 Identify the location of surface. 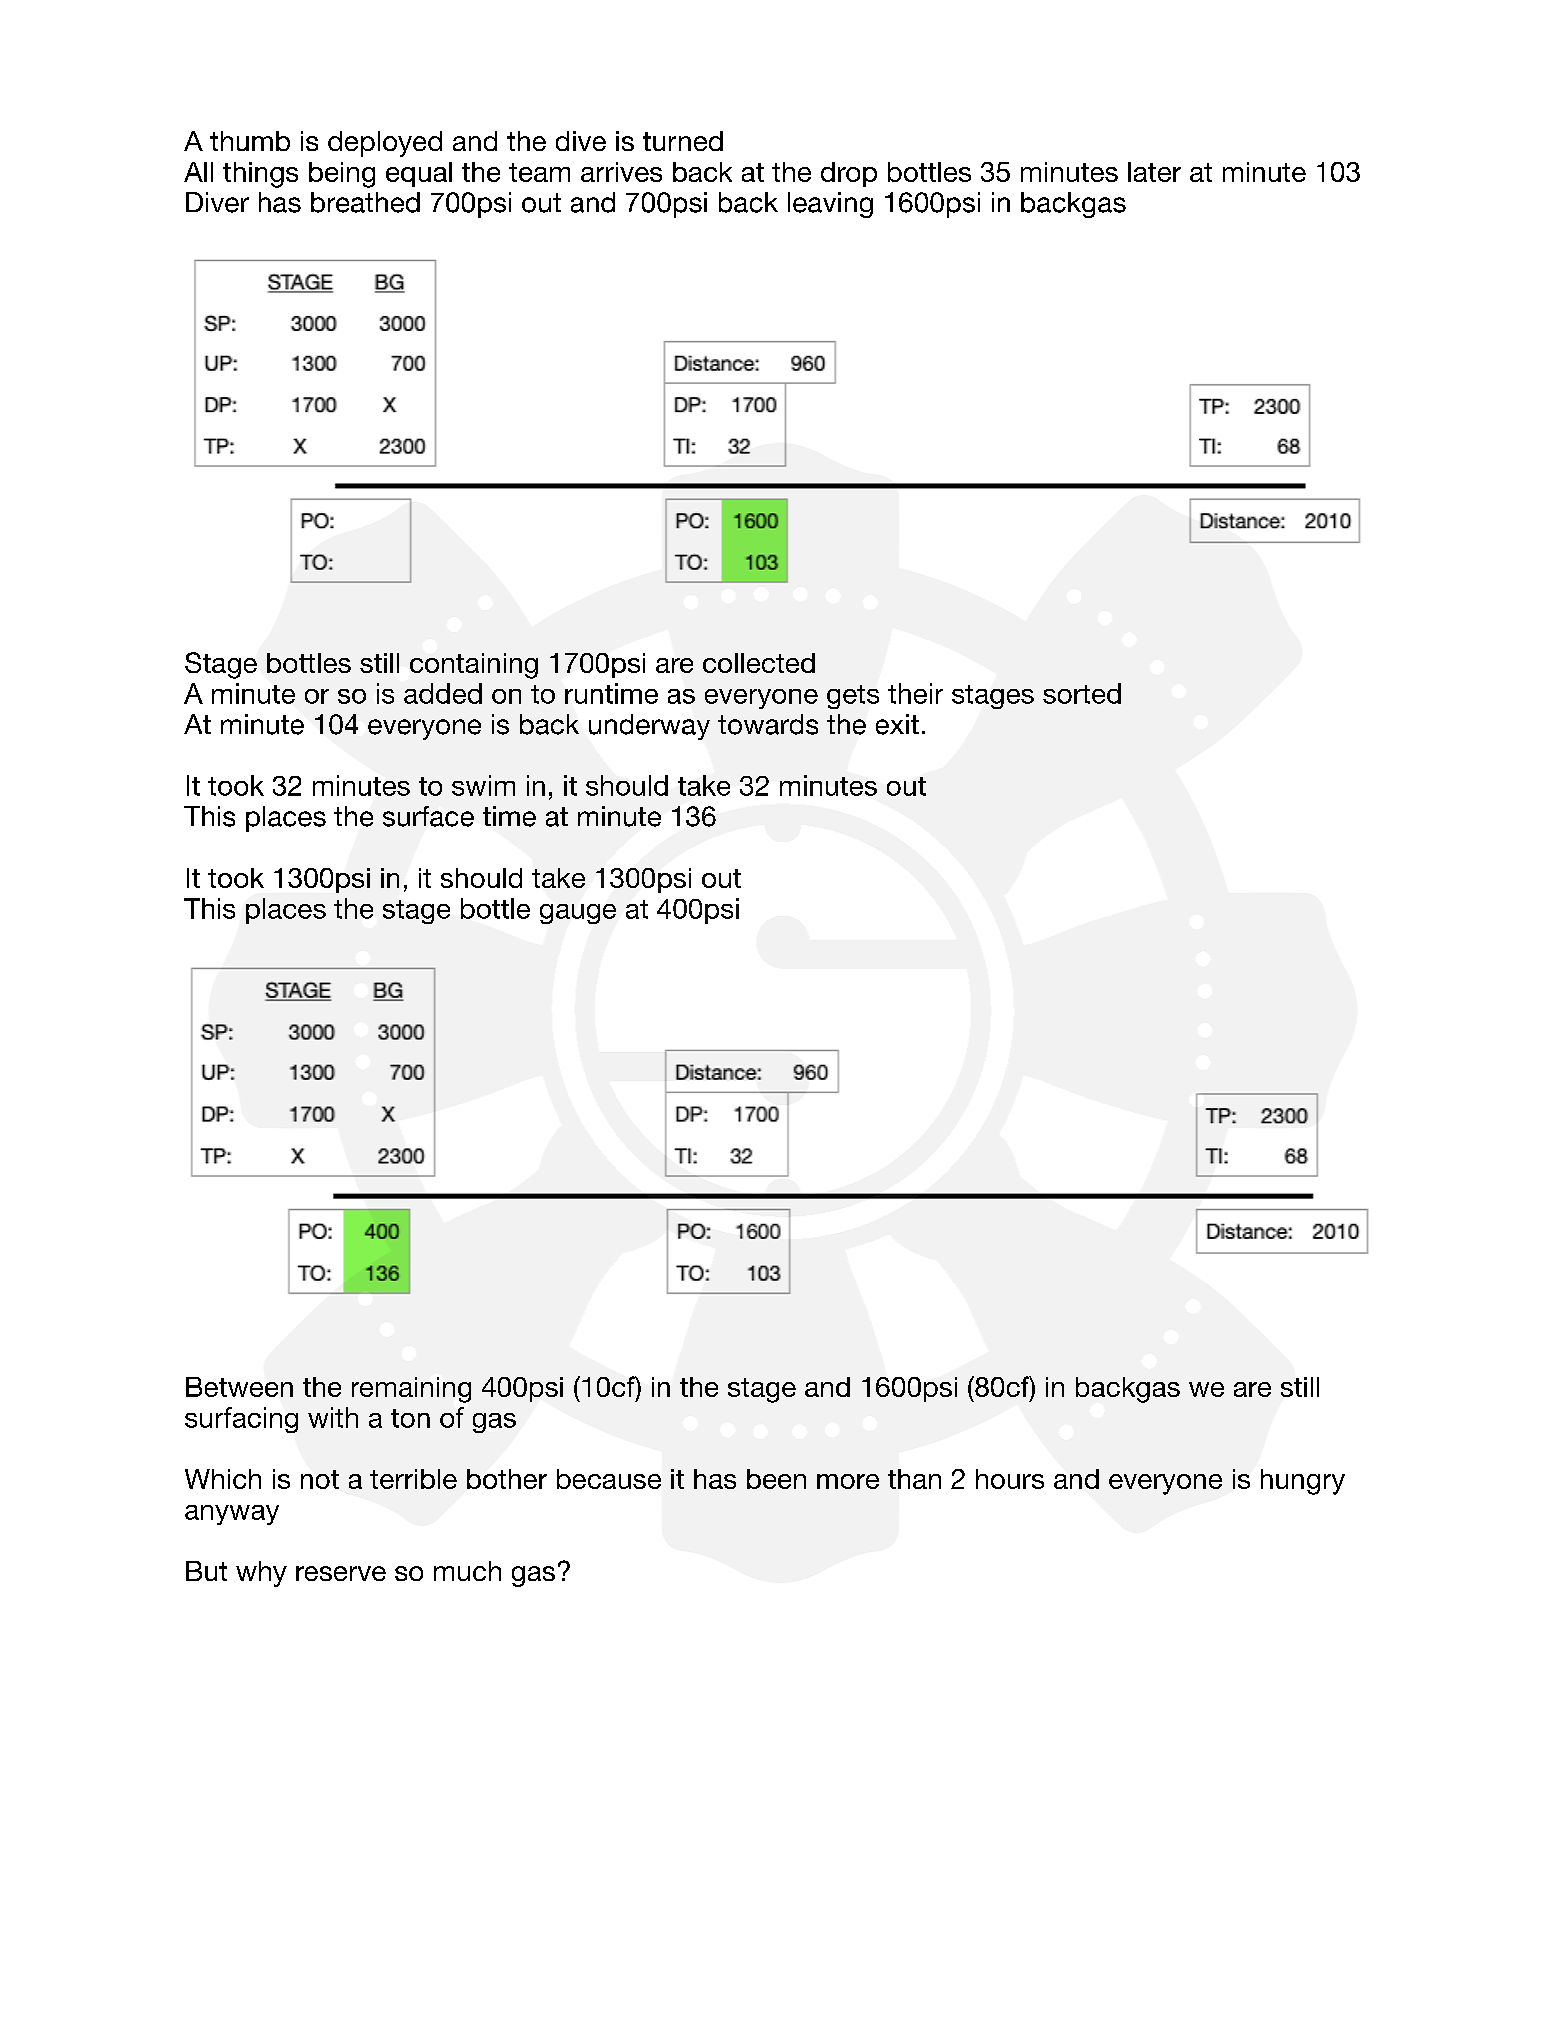
(428, 816).
